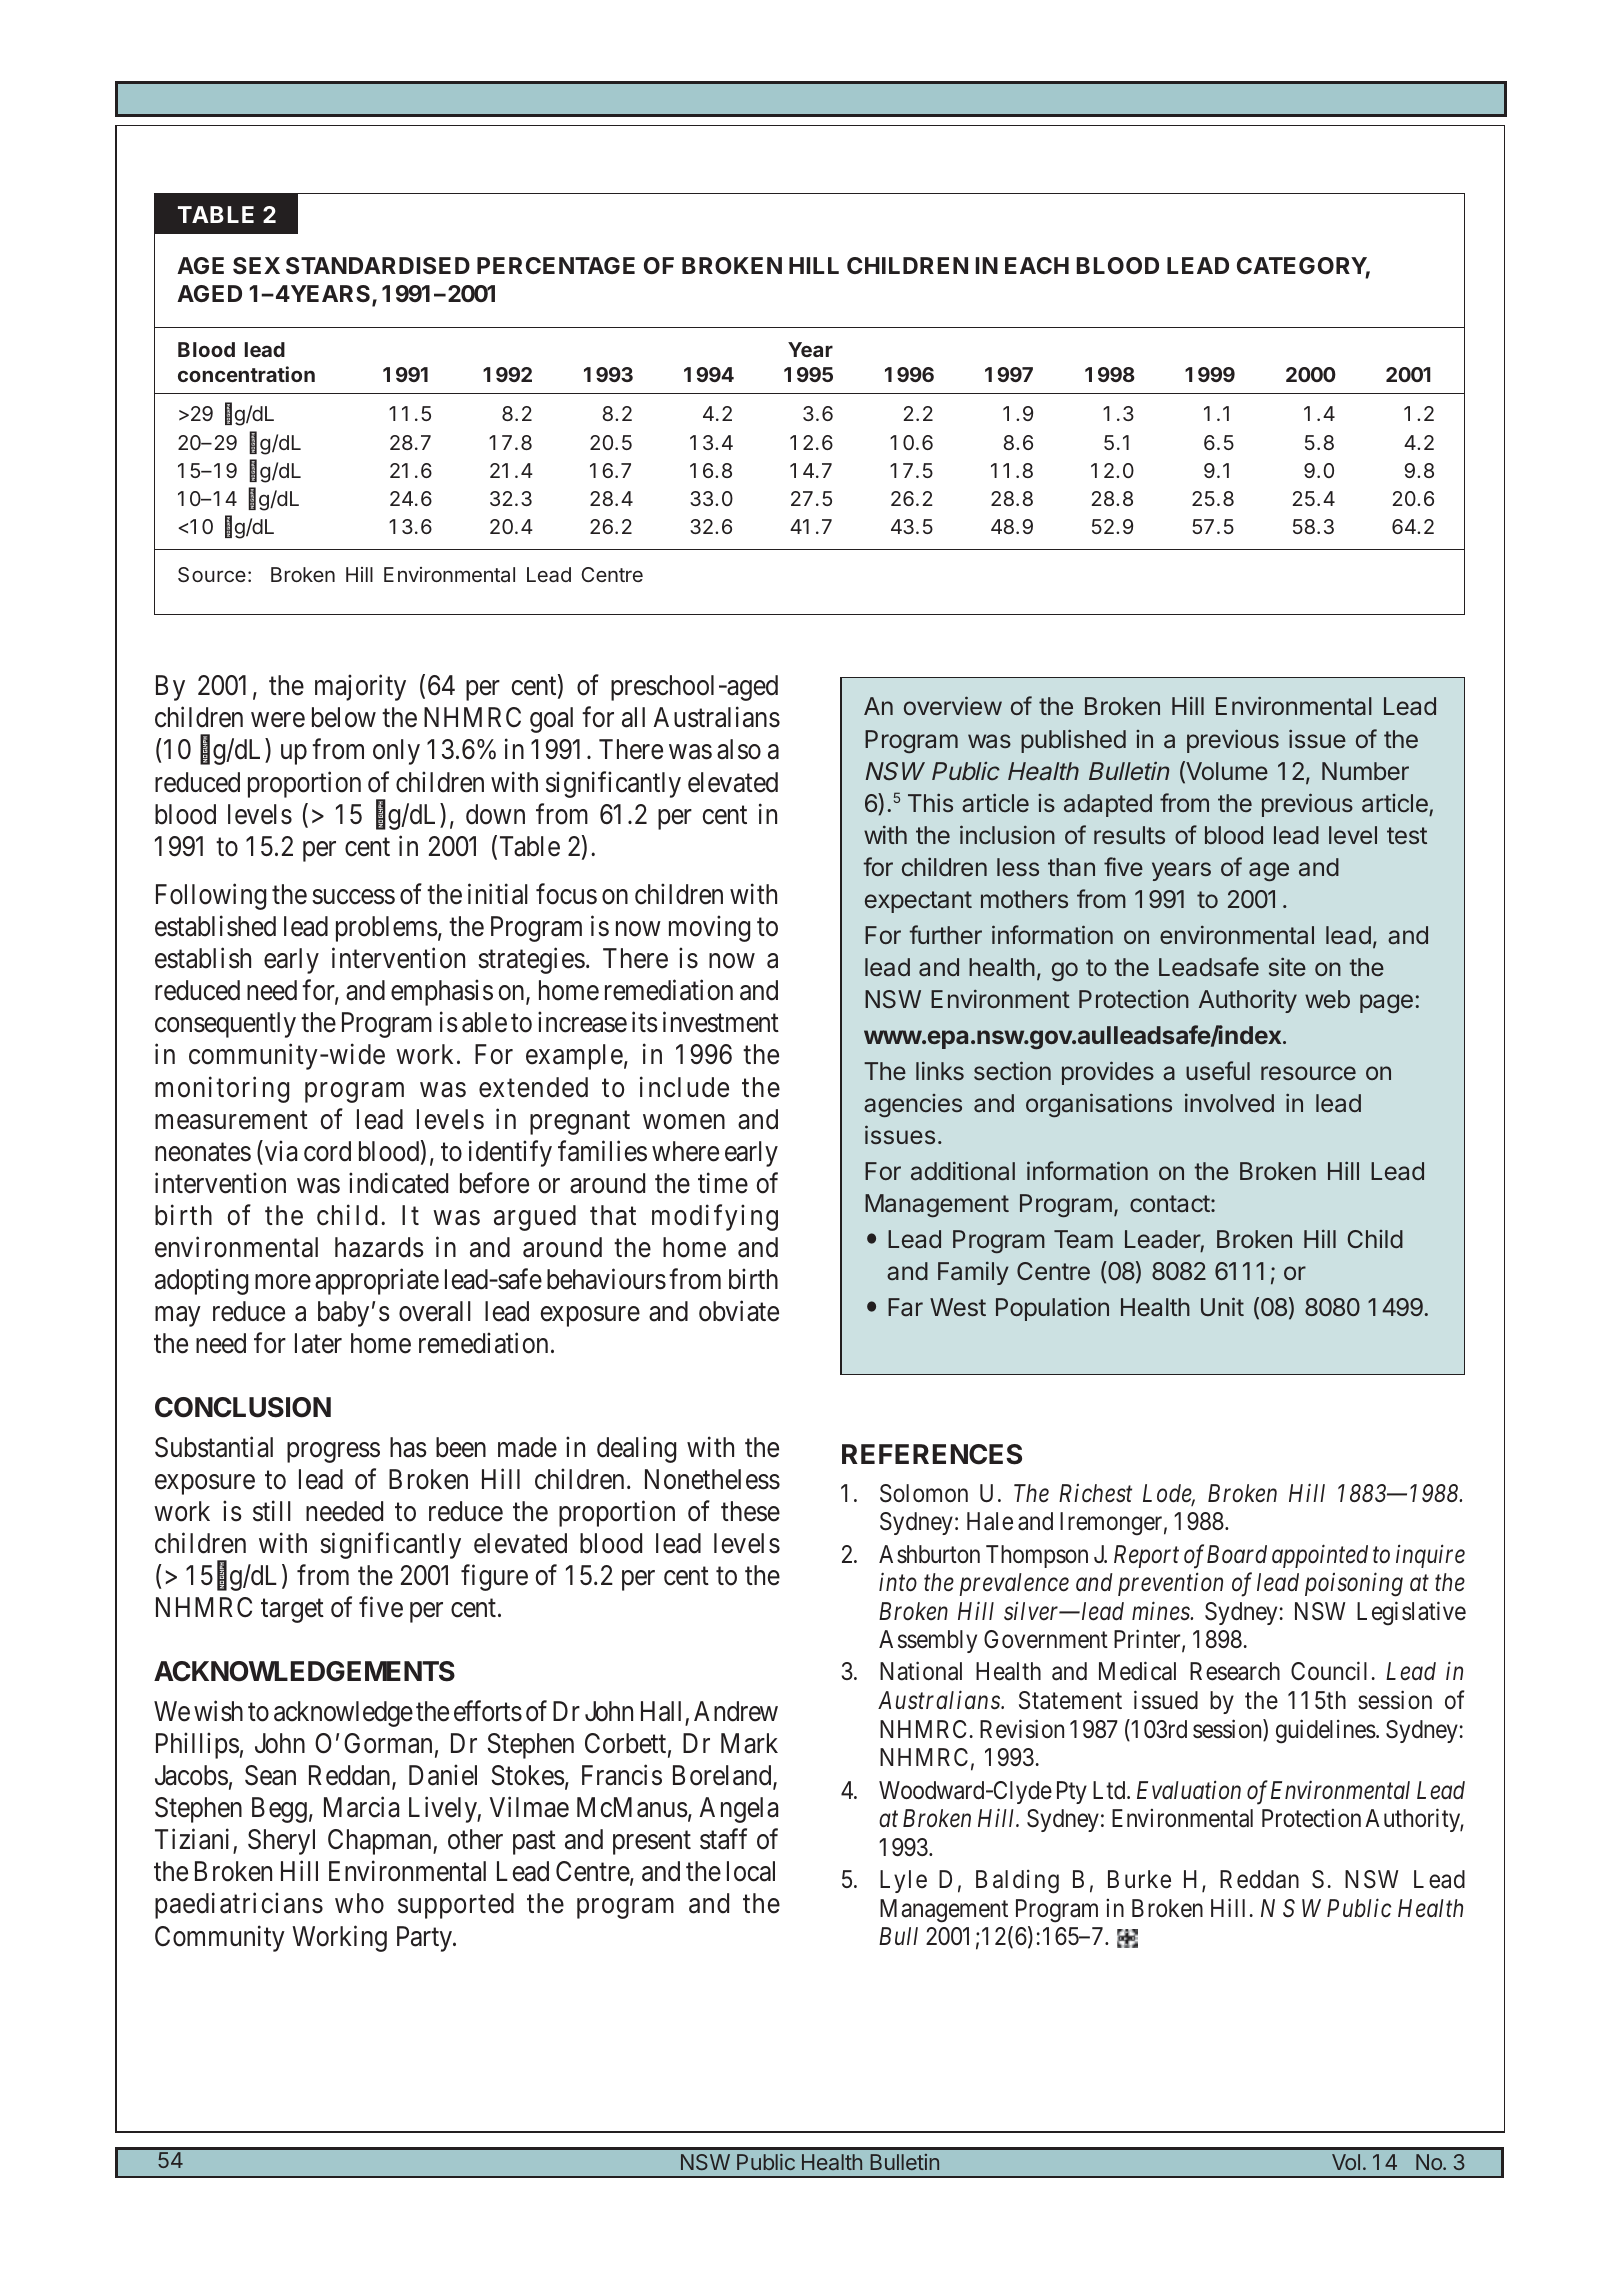 The image size is (1619, 2291). Describe the element at coordinates (327, 1151) in the screenshot. I see `cord` at that location.
